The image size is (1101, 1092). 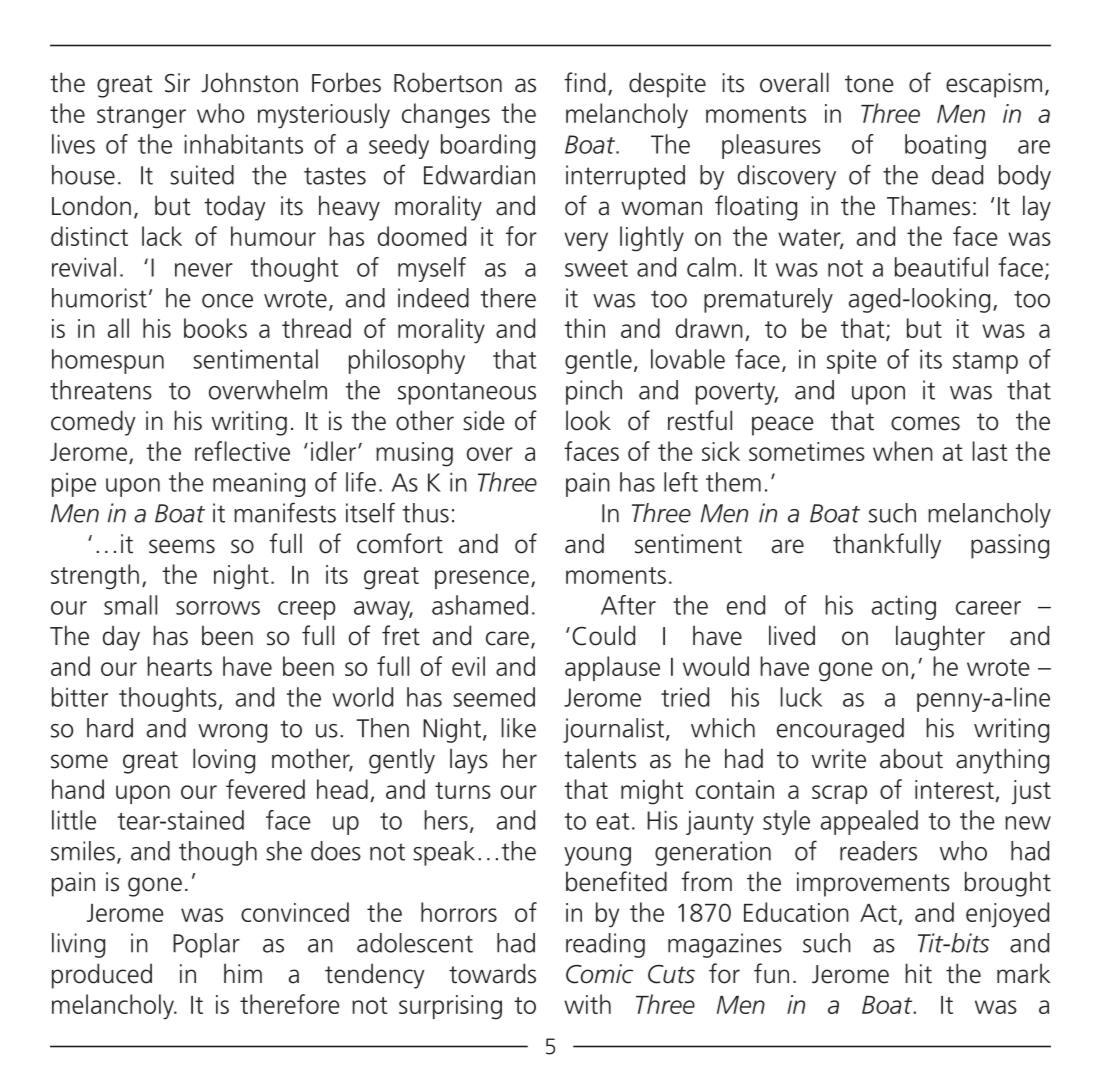 I want to click on hit, so click(x=919, y=973).
